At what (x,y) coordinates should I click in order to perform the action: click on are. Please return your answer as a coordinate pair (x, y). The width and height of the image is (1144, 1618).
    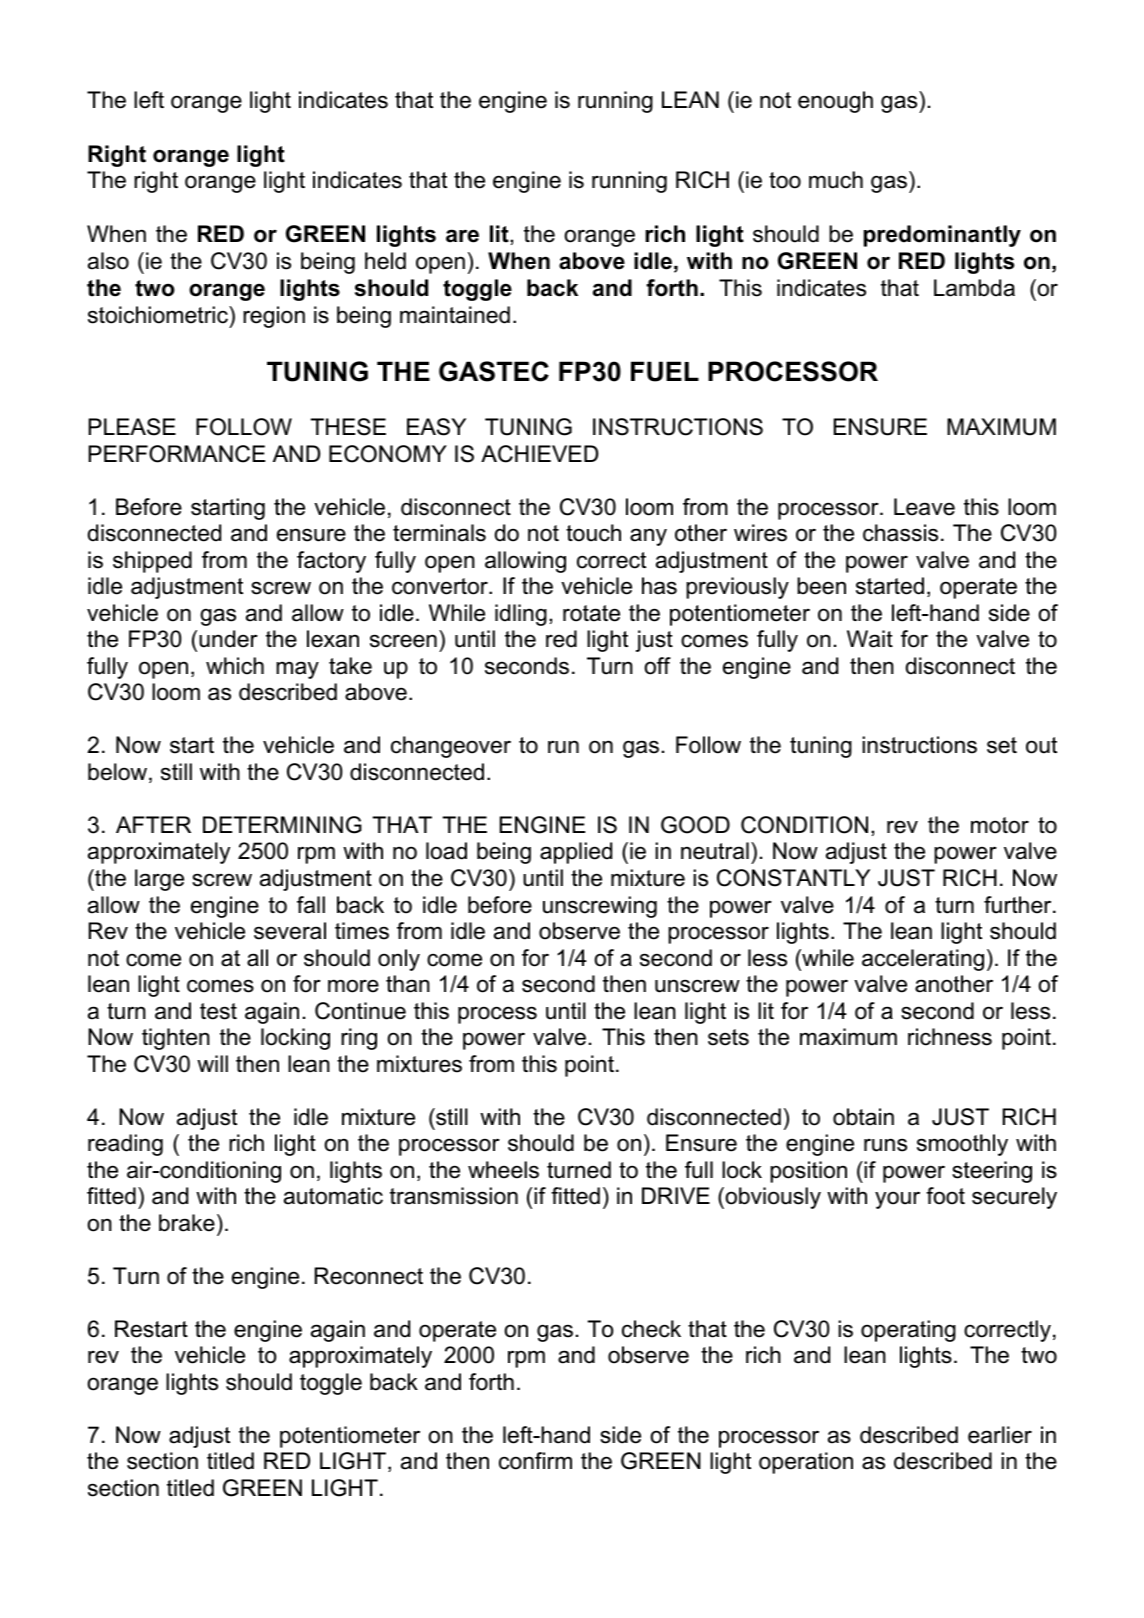
    Looking at the image, I should click on (462, 236).
